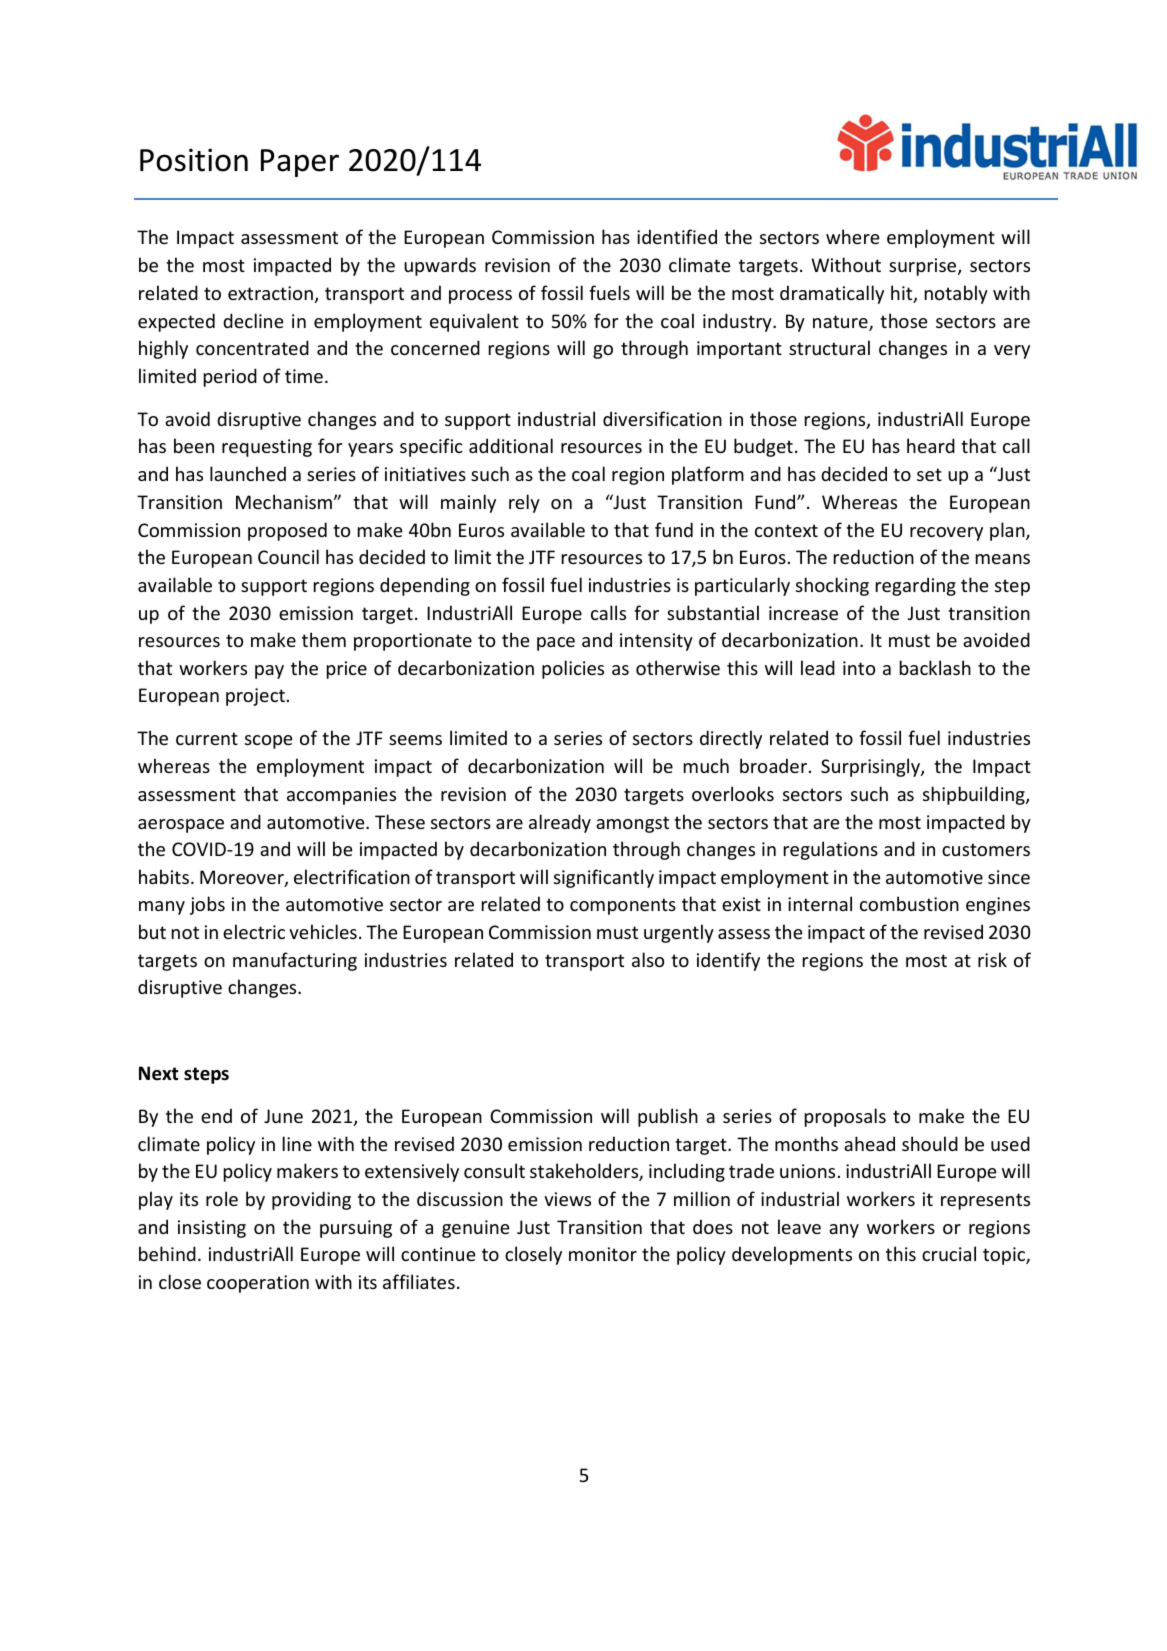 The width and height of the screenshot is (1167, 1651). I want to click on surprise, so click(924, 267).
